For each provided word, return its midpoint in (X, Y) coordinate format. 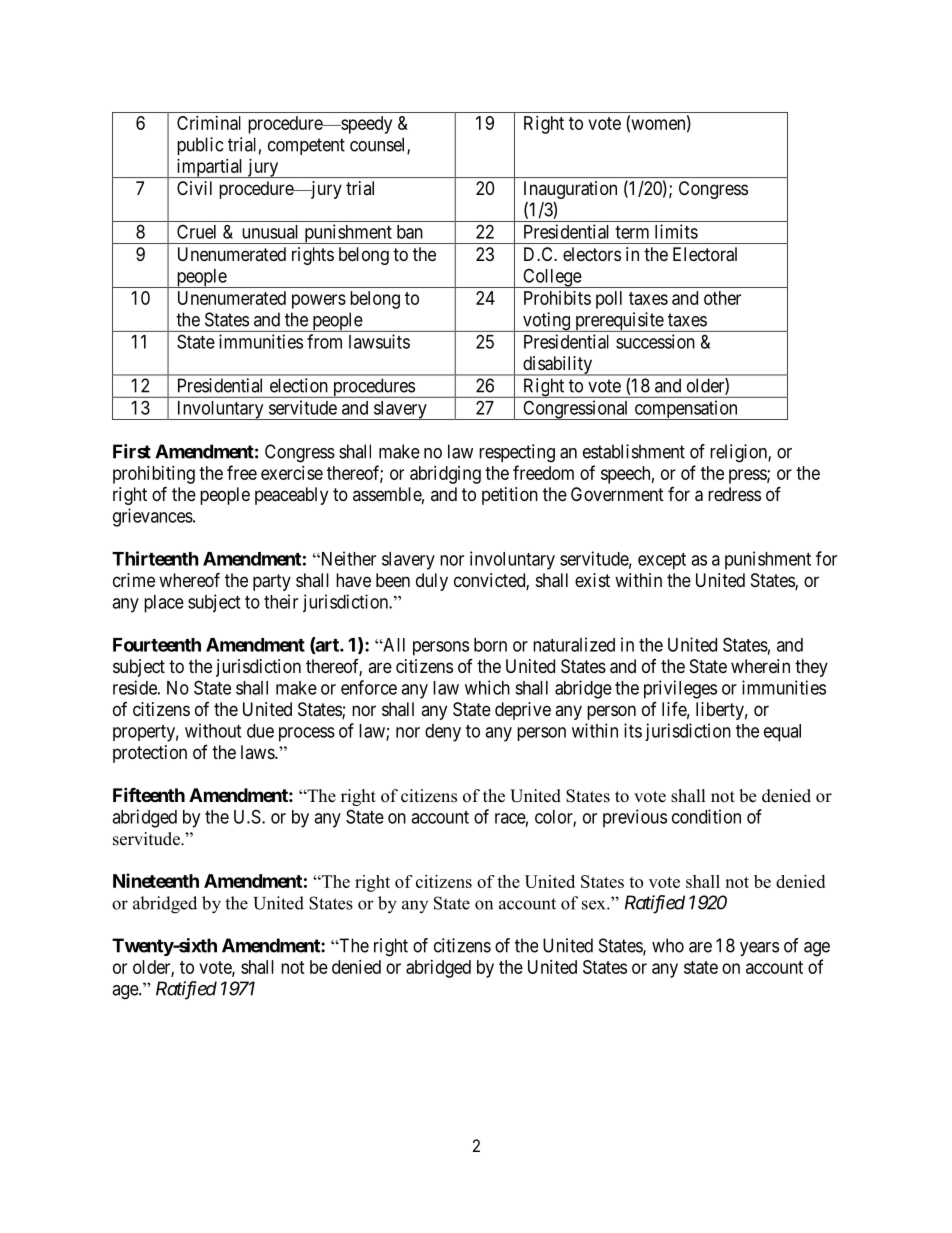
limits (676, 231)
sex (595, 905)
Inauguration (570, 190)
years (759, 949)
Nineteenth (156, 880)
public (200, 146)
